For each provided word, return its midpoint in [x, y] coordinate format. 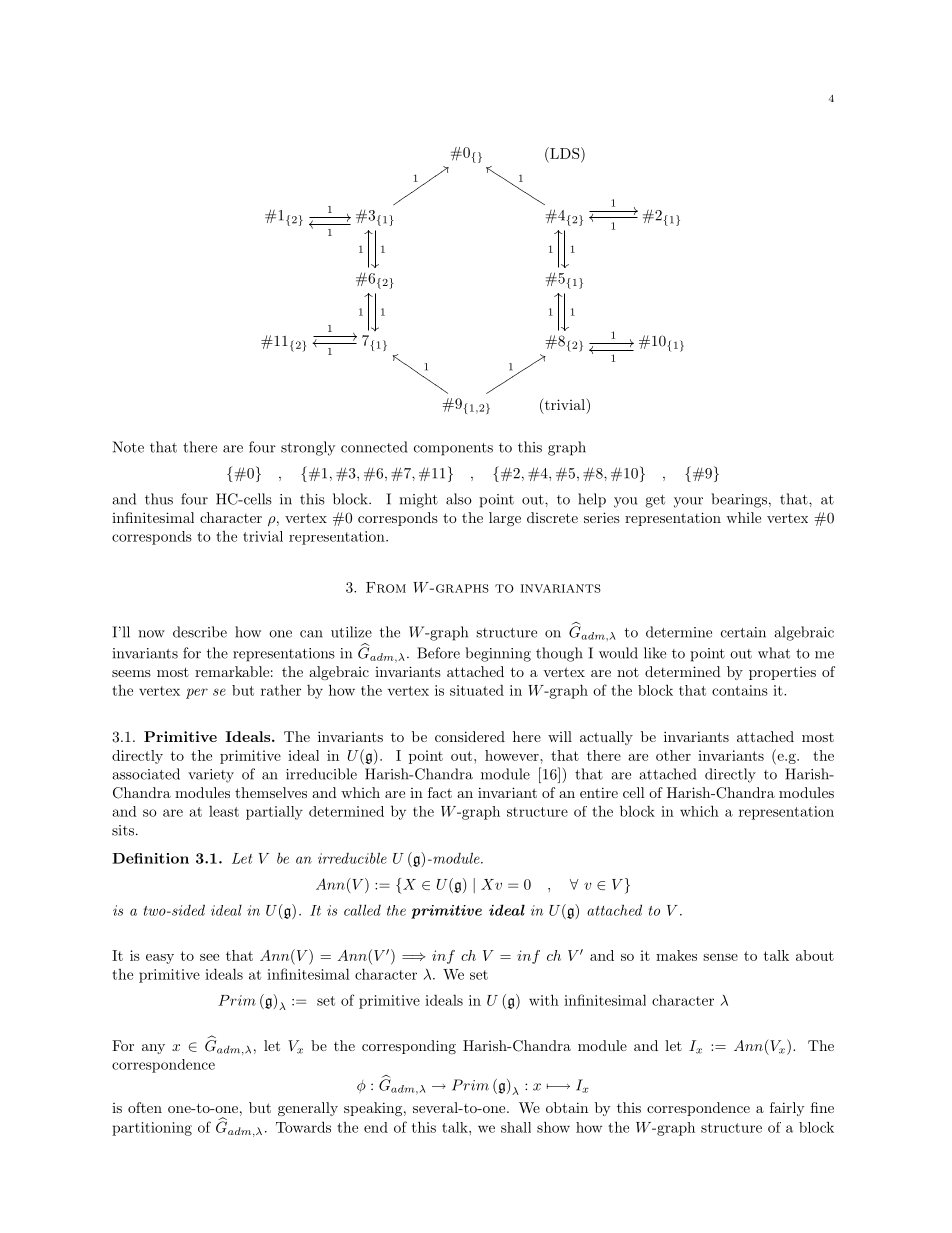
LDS [565, 154]
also [459, 499]
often [145, 1107]
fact [440, 792]
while [743, 517]
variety [211, 776]
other [673, 755]
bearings [739, 500]
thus [159, 499]
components [453, 449]
